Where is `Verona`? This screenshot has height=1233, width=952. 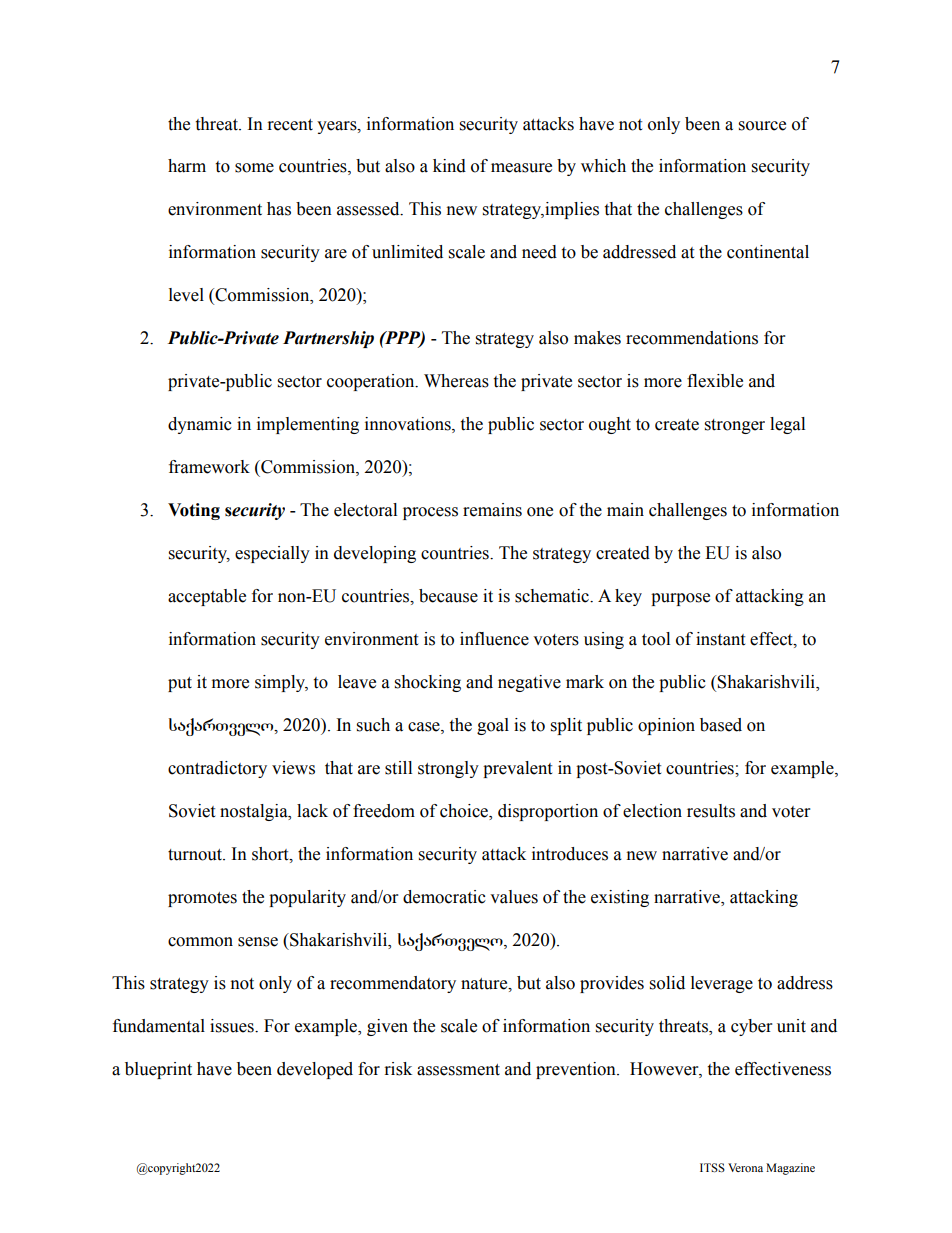
Verona is located at coordinates (745, 1167).
